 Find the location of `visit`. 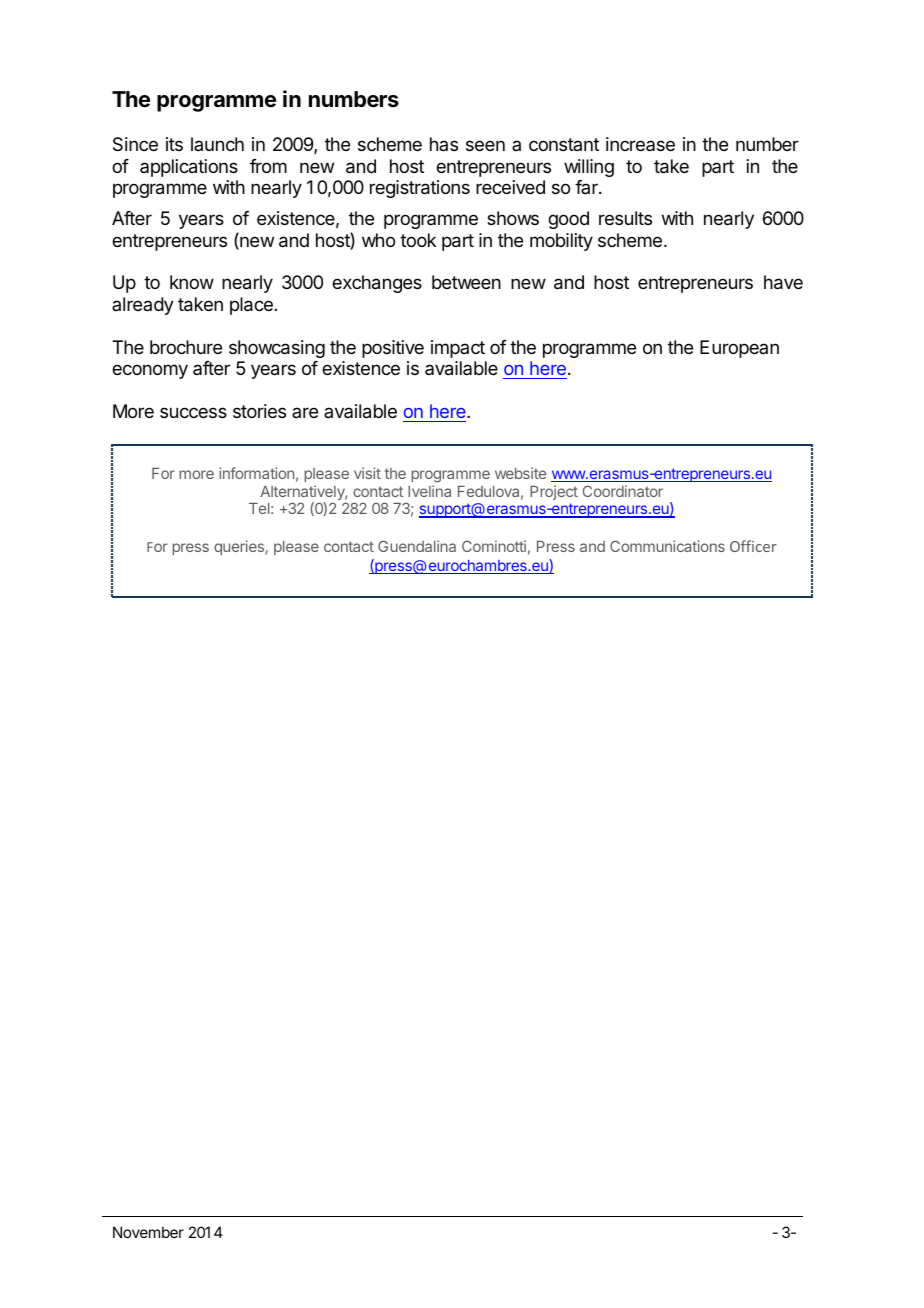

visit is located at coordinates (367, 473).
